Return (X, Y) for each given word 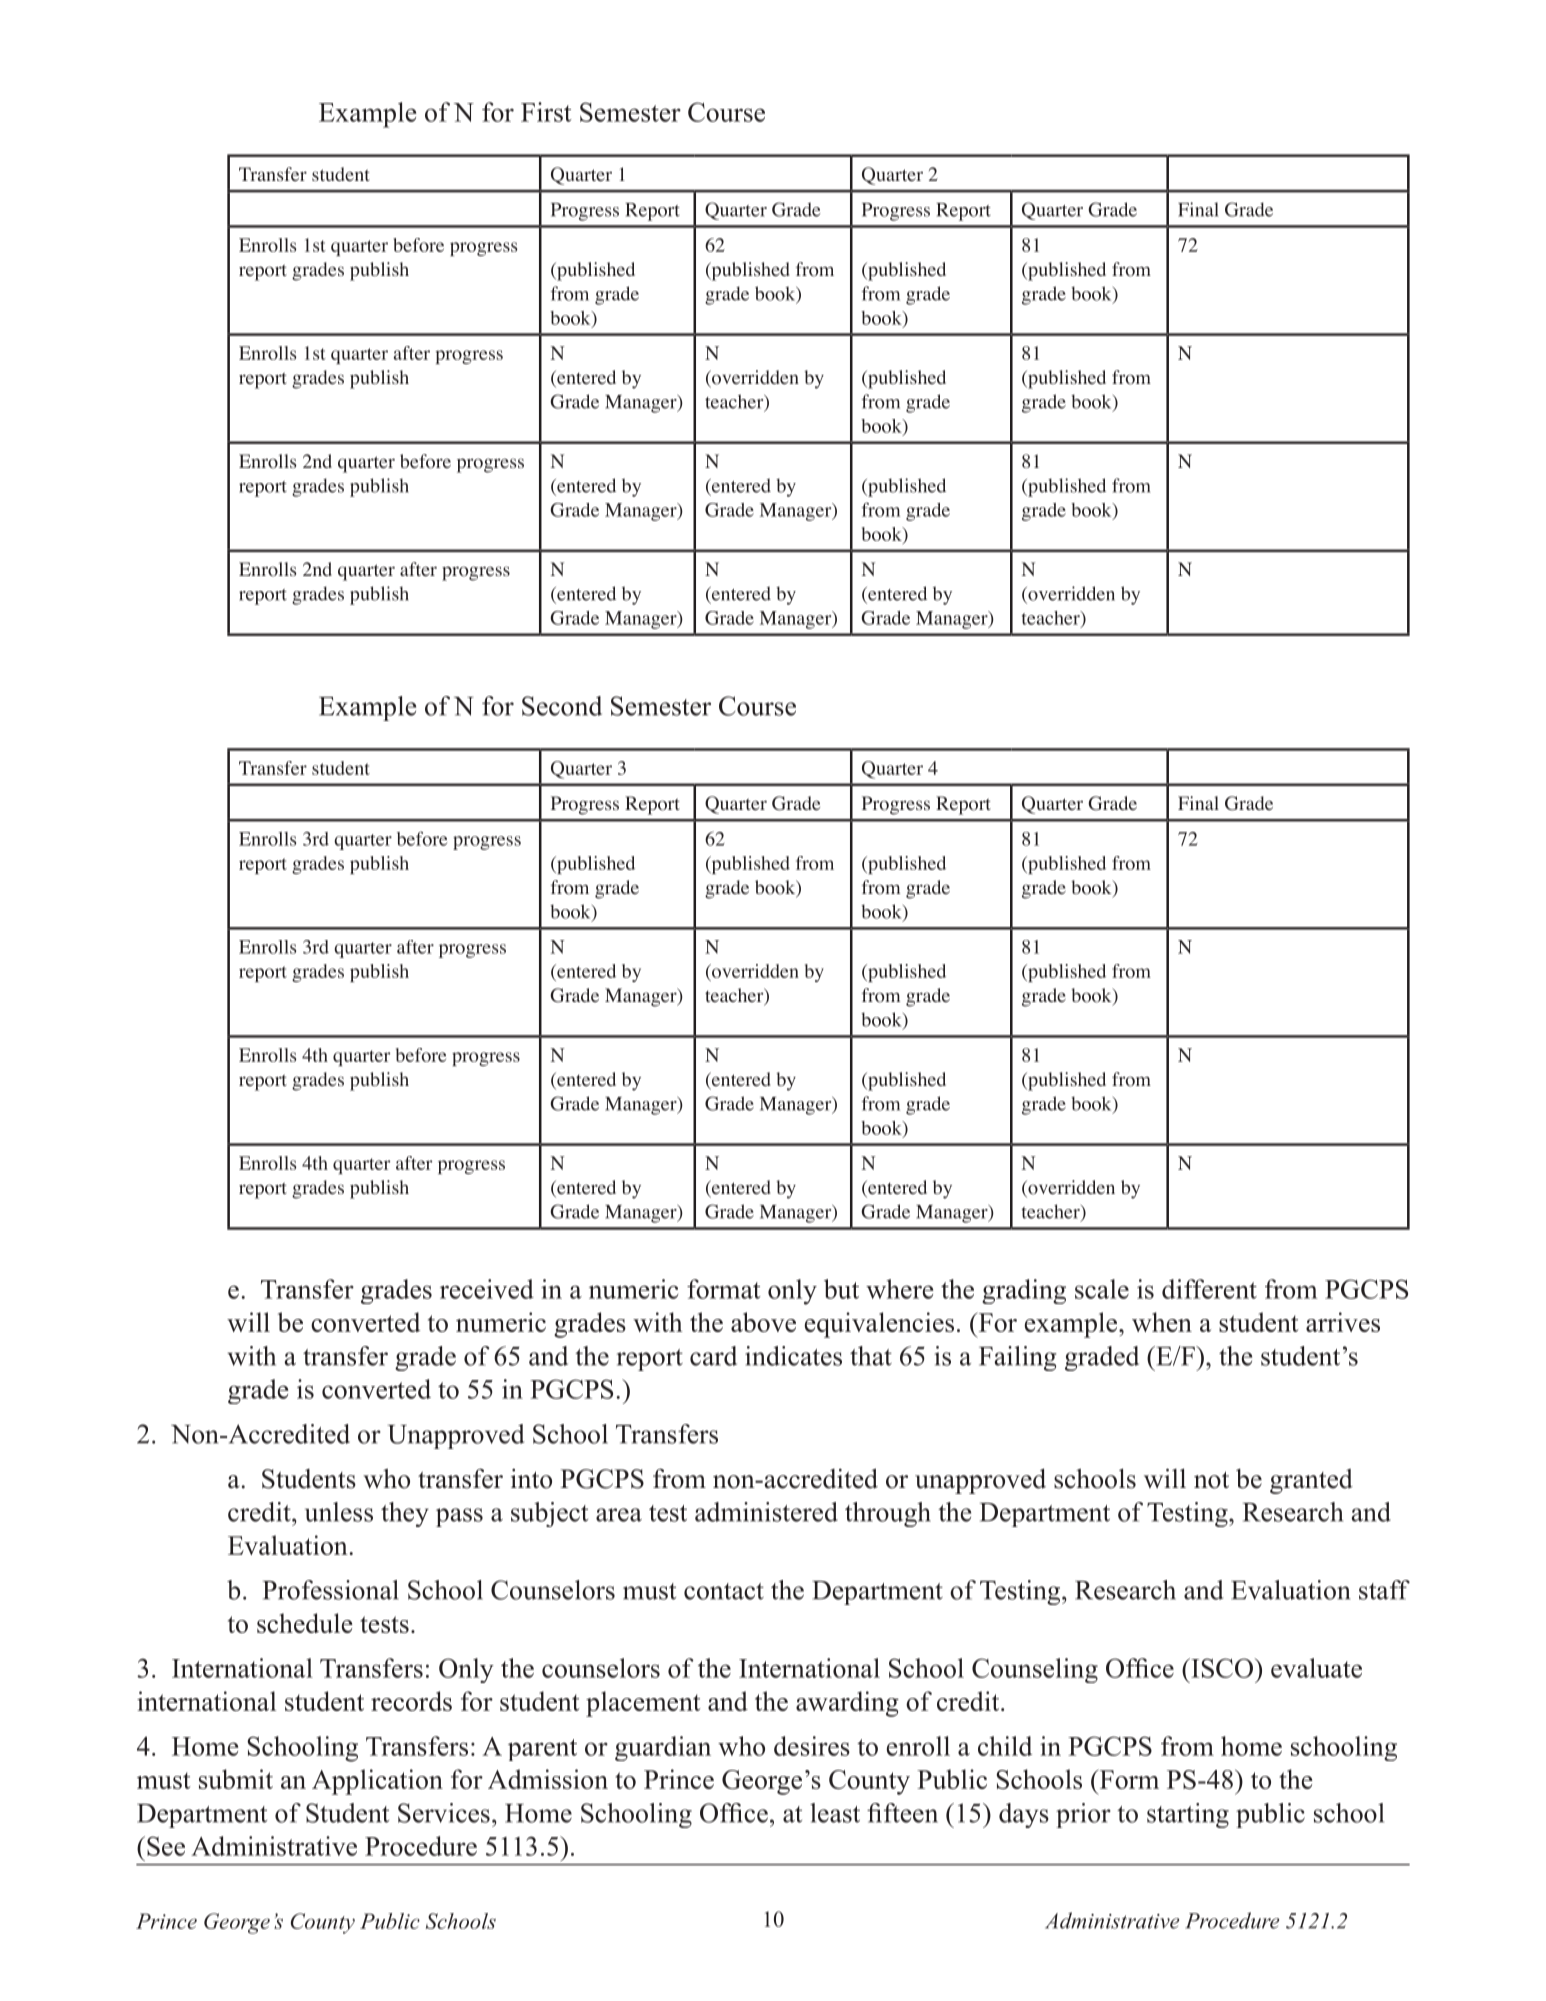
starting (1188, 1815)
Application (377, 1782)
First (546, 112)
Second (562, 706)
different (1209, 1289)
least (835, 1813)
